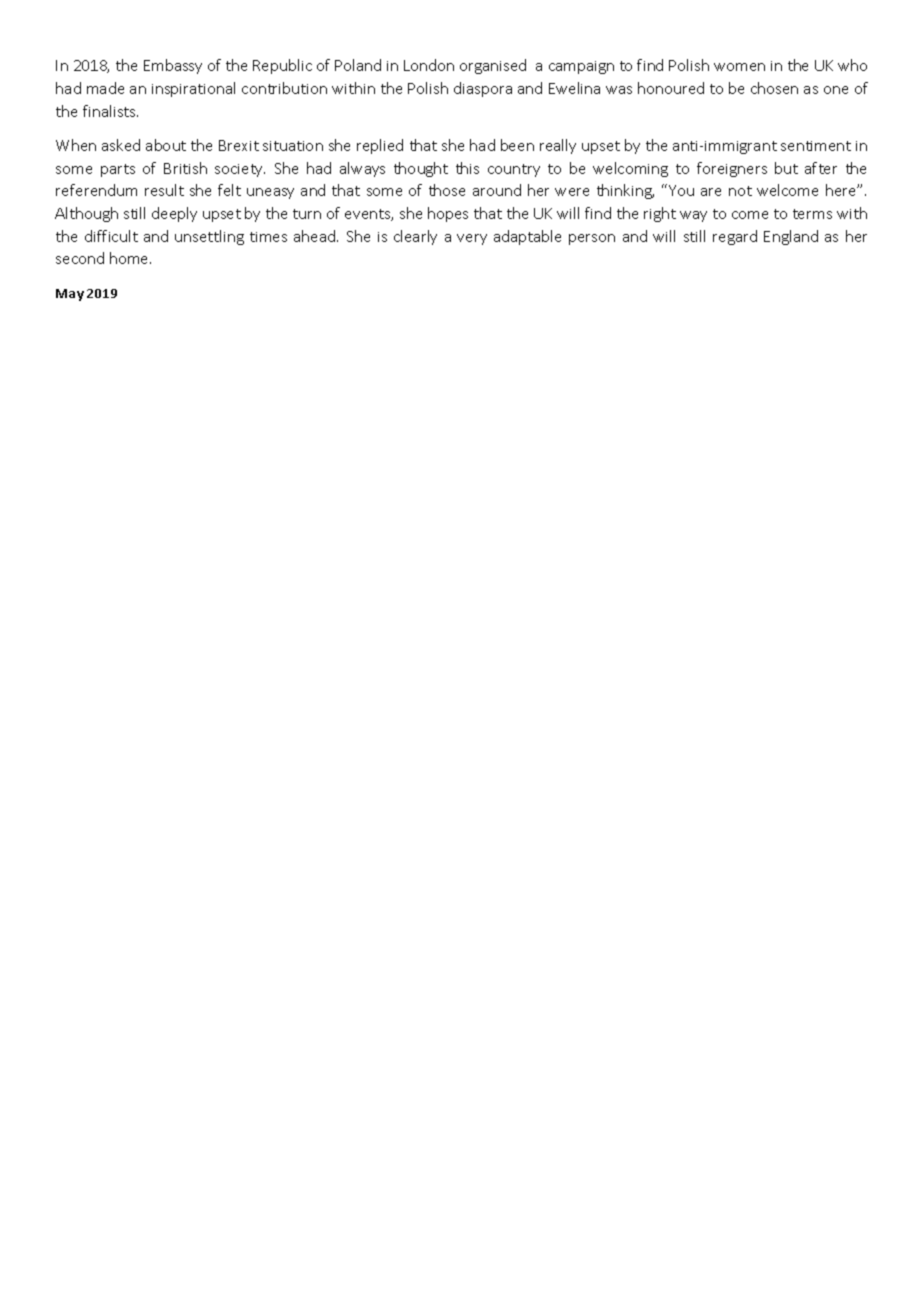  I want to click on unsettling, so click(209, 237).
